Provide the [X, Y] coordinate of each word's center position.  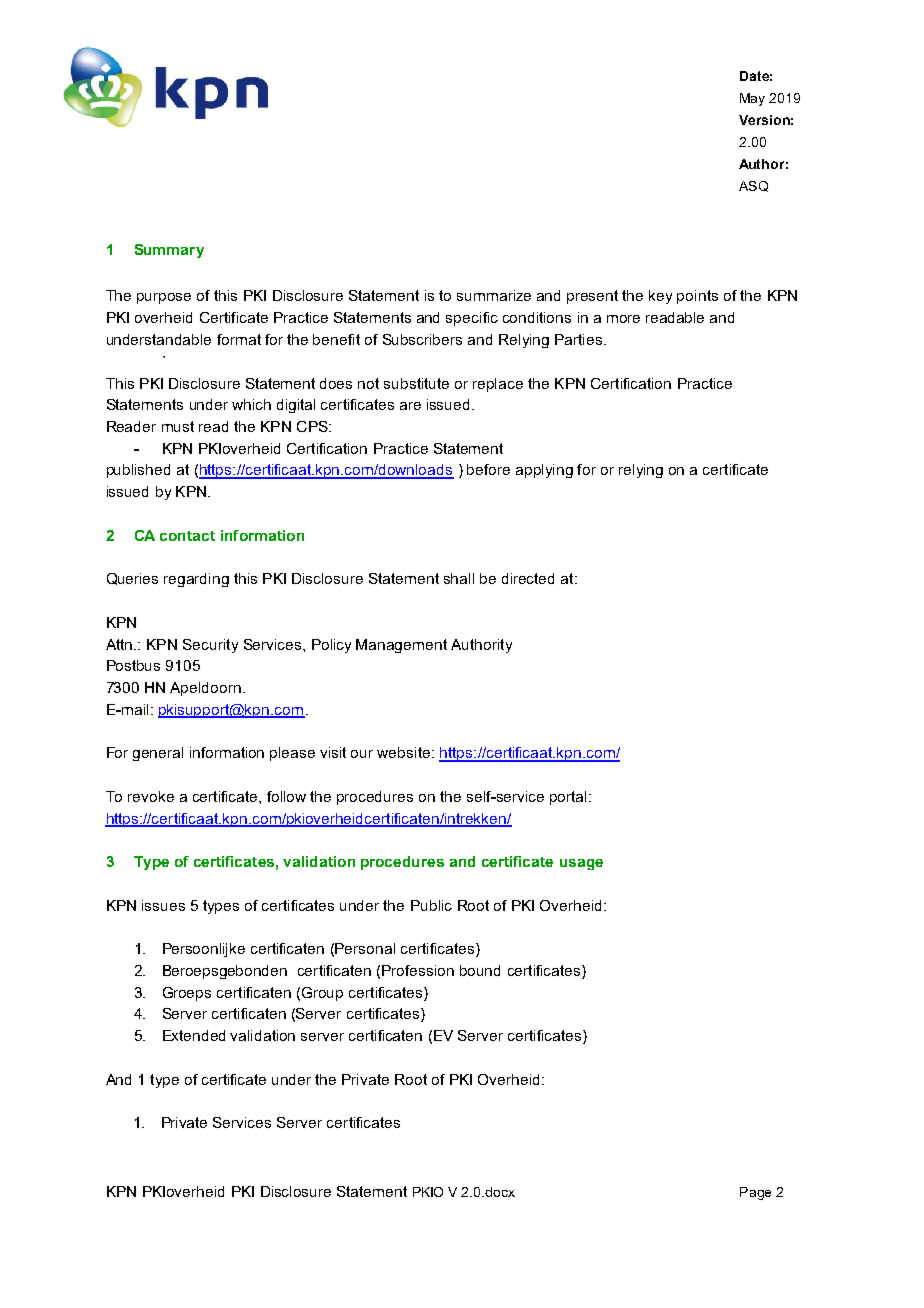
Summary [169, 251]
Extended [194, 1035]
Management [401, 646]
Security [210, 646]
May [752, 99]
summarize [494, 295]
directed [528, 578]
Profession [418, 970]
